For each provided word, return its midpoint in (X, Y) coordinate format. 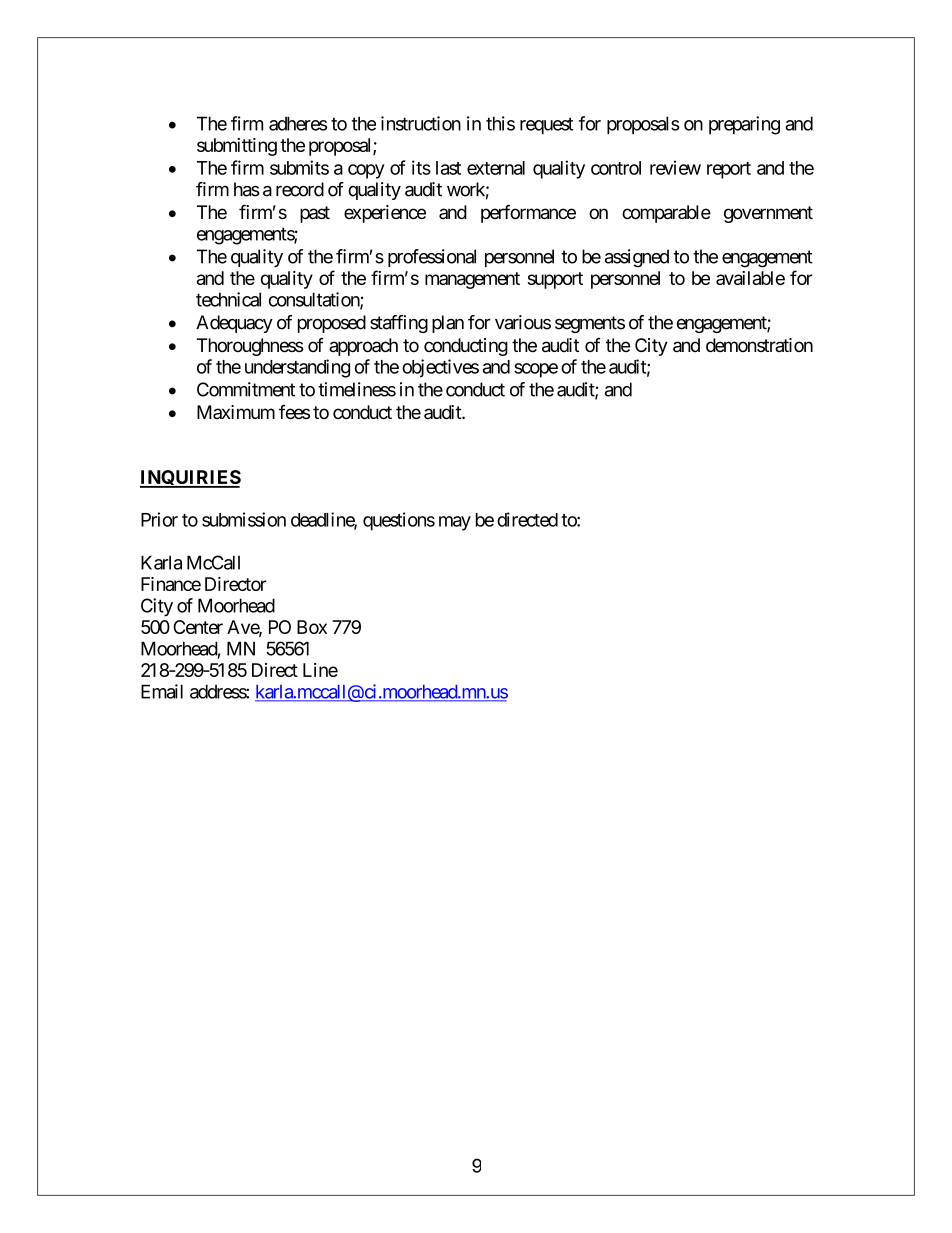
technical (228, 299)
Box (312, 627)
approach (363, 347)
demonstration (759, 345)
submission (244, 519)
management (472, 280)
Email (162, 691)
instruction (421, 123)
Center (198, 627)
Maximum (236, 412)
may (455, 523)
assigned (637, 258)
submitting (237, 147)
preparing (744, 125)
